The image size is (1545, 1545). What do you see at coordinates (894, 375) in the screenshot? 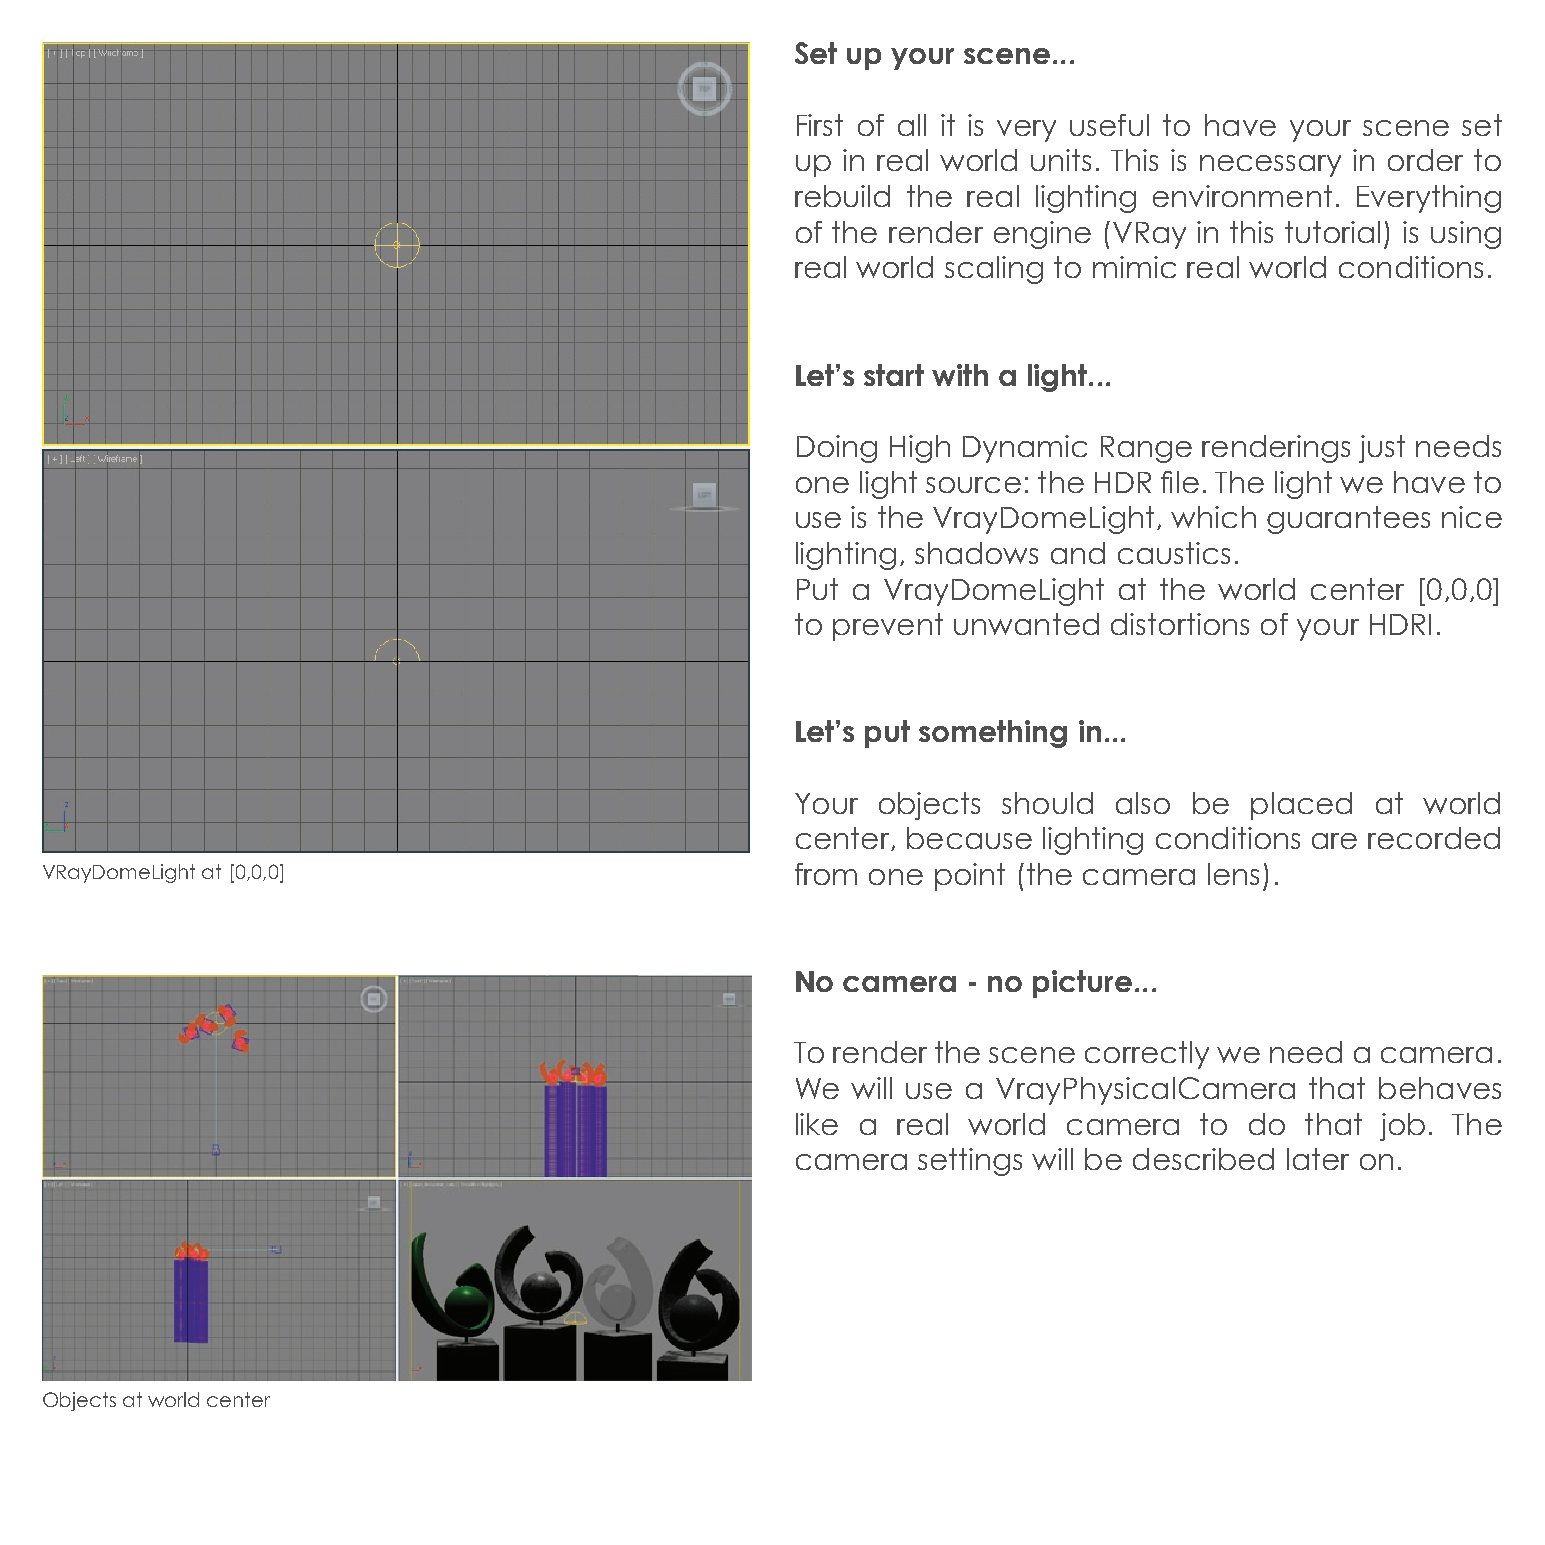
I see `start` at bounding box center [894, 375].
